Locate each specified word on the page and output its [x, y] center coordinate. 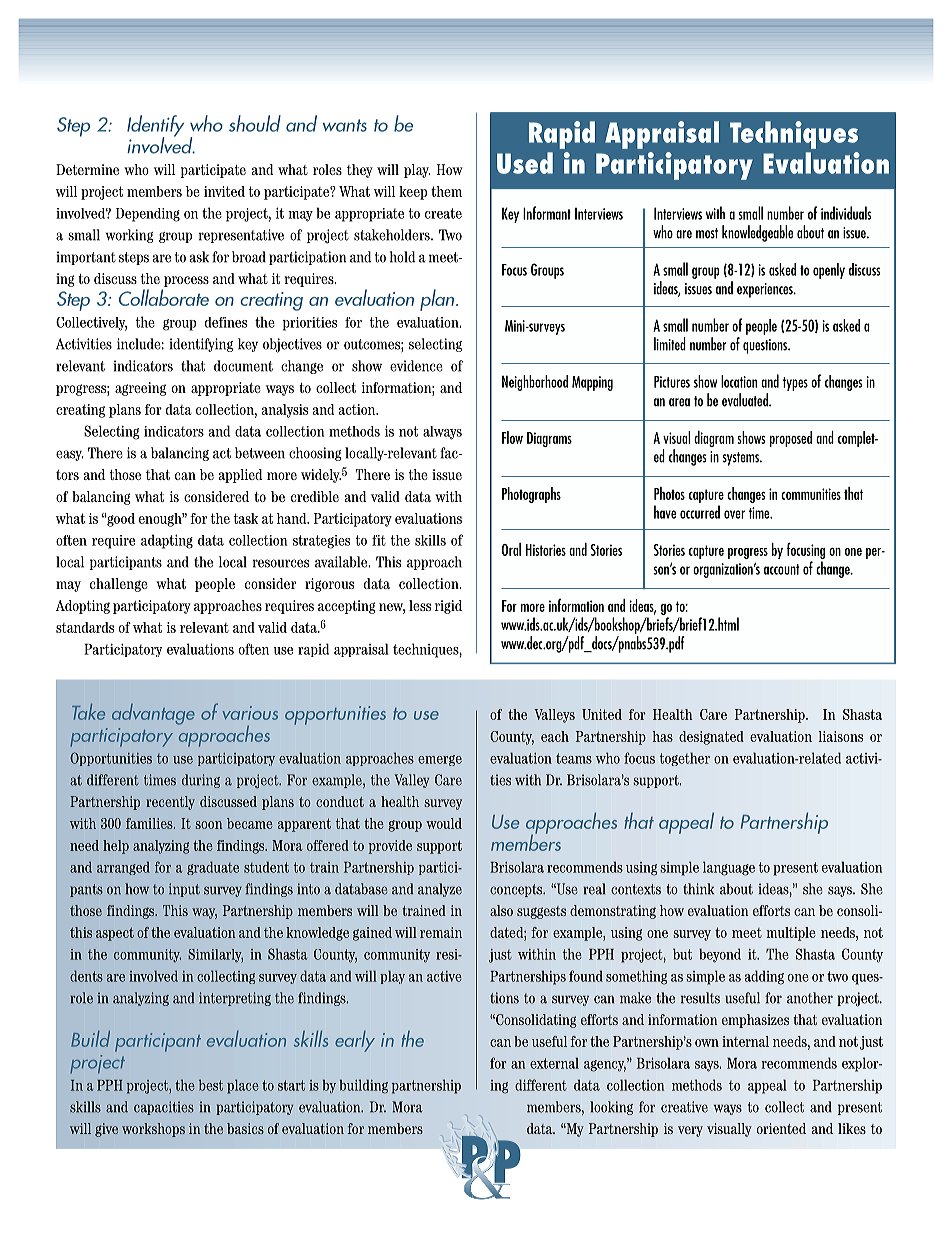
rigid [448, 607]
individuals [846, 213]
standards [85, 627]
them [446, 191]
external [554, 1063]
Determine [87, 169]
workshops [153, 1130]
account [781, 569]
